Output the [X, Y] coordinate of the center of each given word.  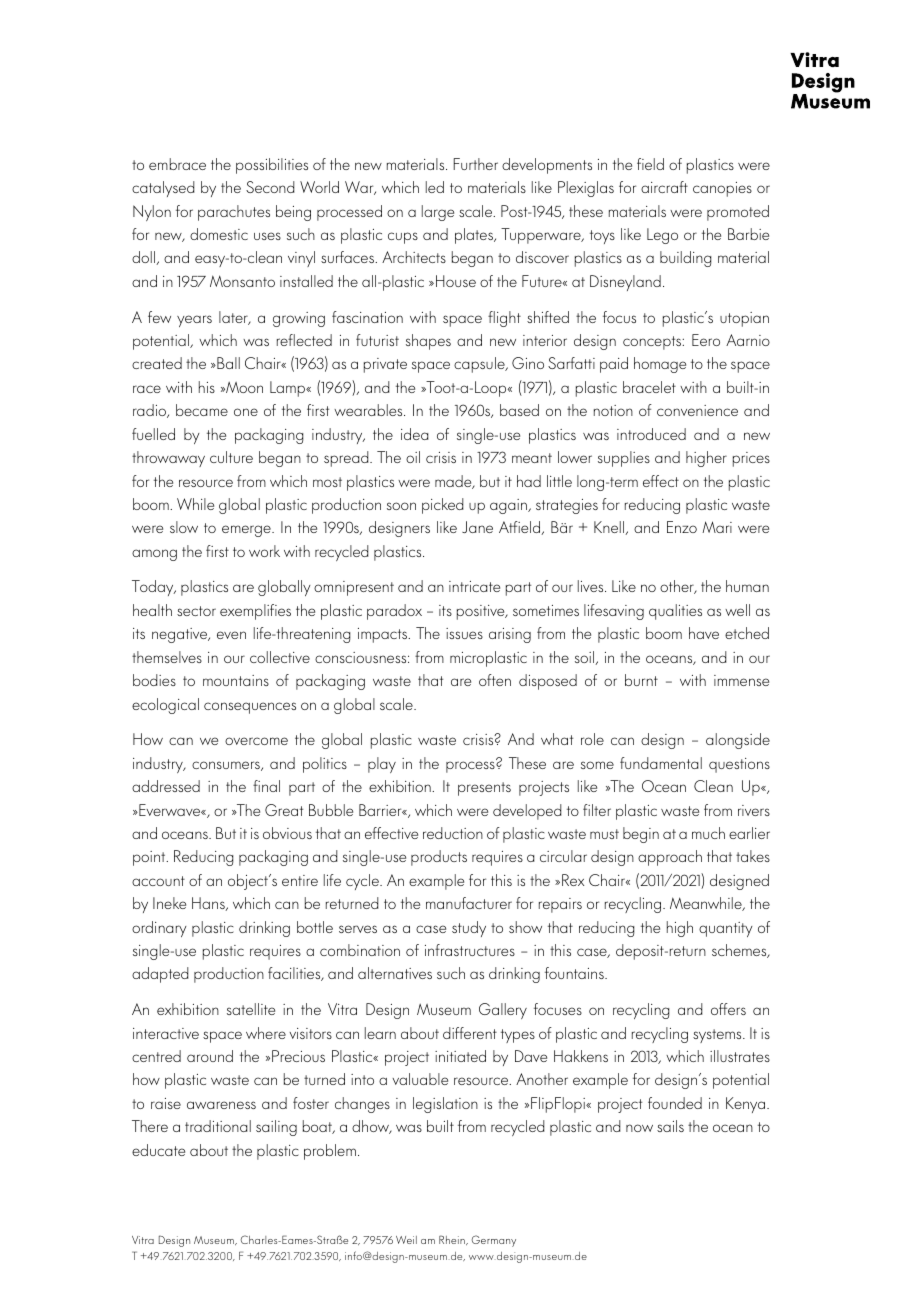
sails [670, 1126]
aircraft [664, 187]
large [438, 213]
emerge [247, 531]
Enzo [682, 527]
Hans [209, 904]
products [439, 858]
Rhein [453, 1240]
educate [158, 1150]
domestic [219, 234]
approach [670, 858]
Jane [477, 527]
